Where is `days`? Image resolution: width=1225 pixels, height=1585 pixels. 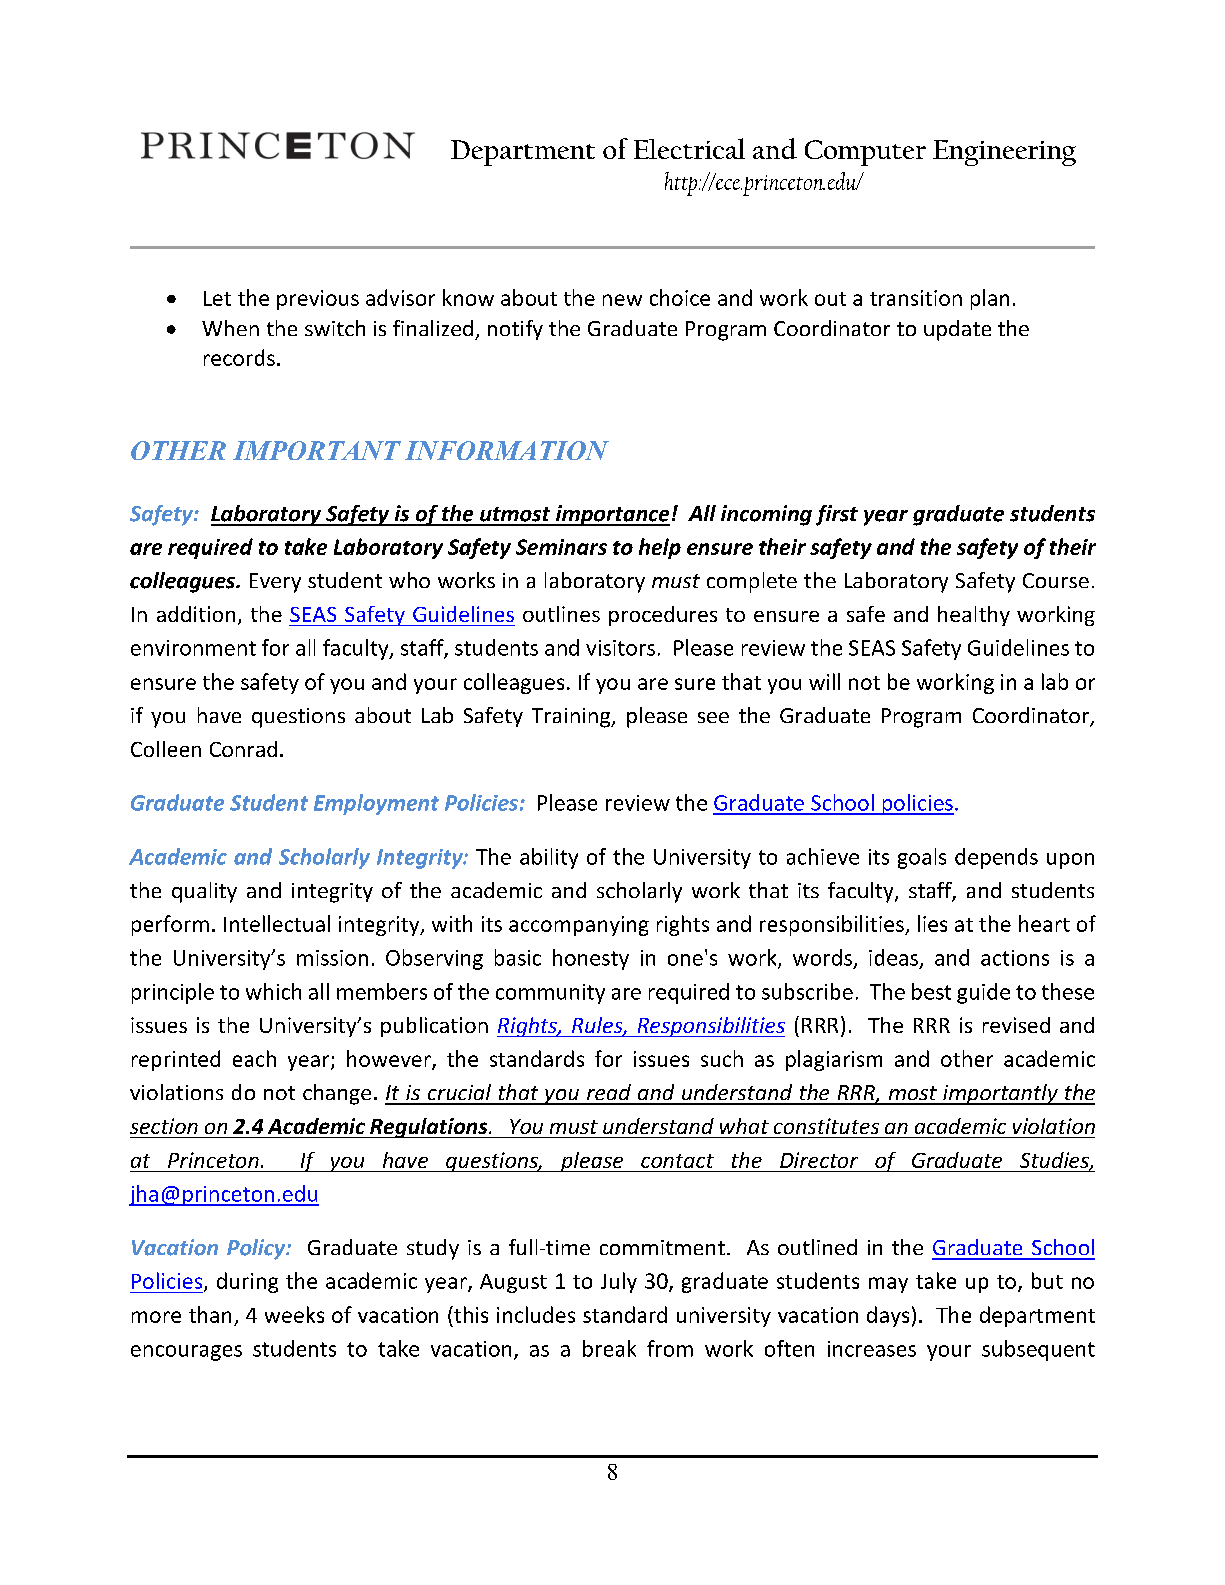
days is located at coordinates (888, 1316).
